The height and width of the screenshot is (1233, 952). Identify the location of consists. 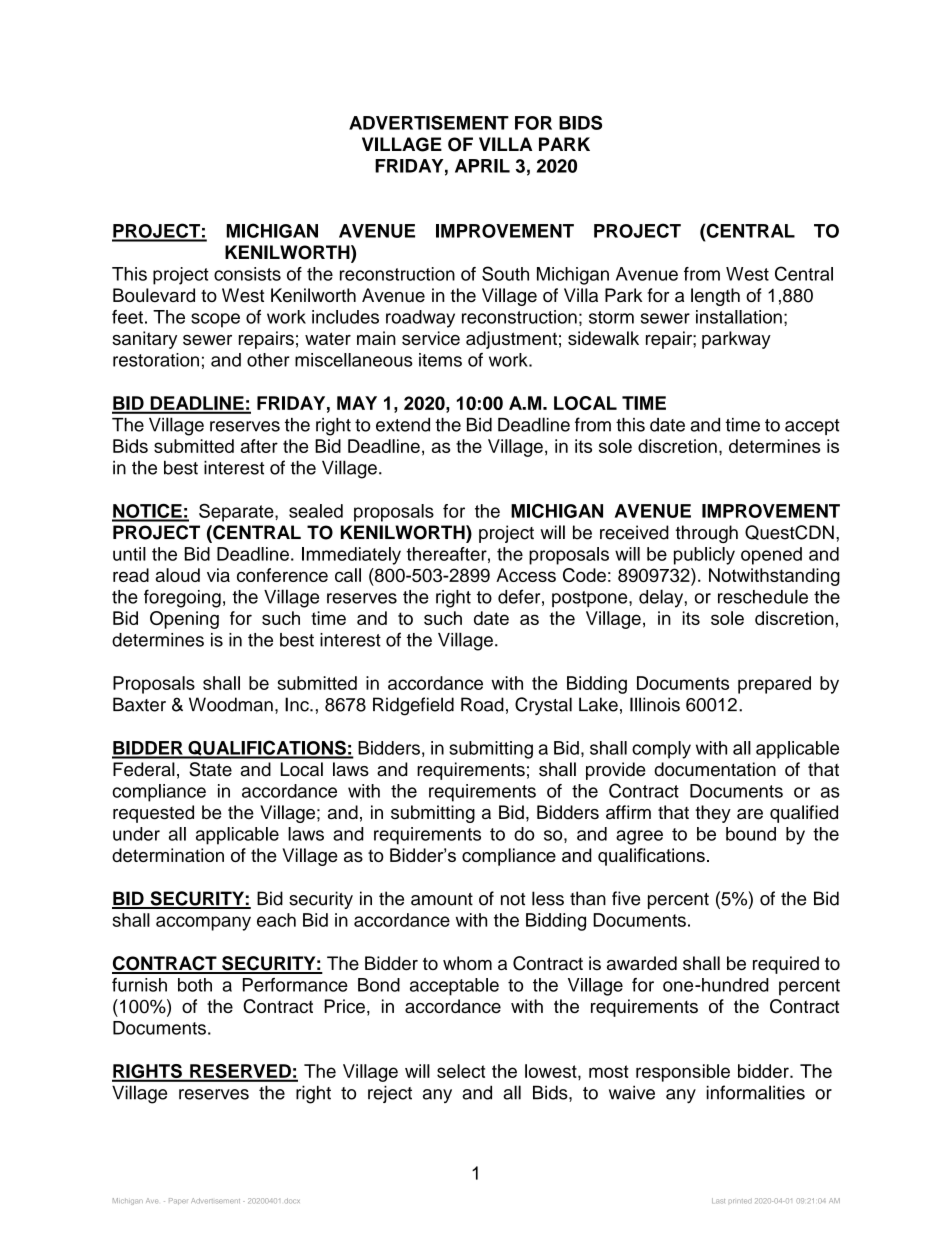
(247, 274).
